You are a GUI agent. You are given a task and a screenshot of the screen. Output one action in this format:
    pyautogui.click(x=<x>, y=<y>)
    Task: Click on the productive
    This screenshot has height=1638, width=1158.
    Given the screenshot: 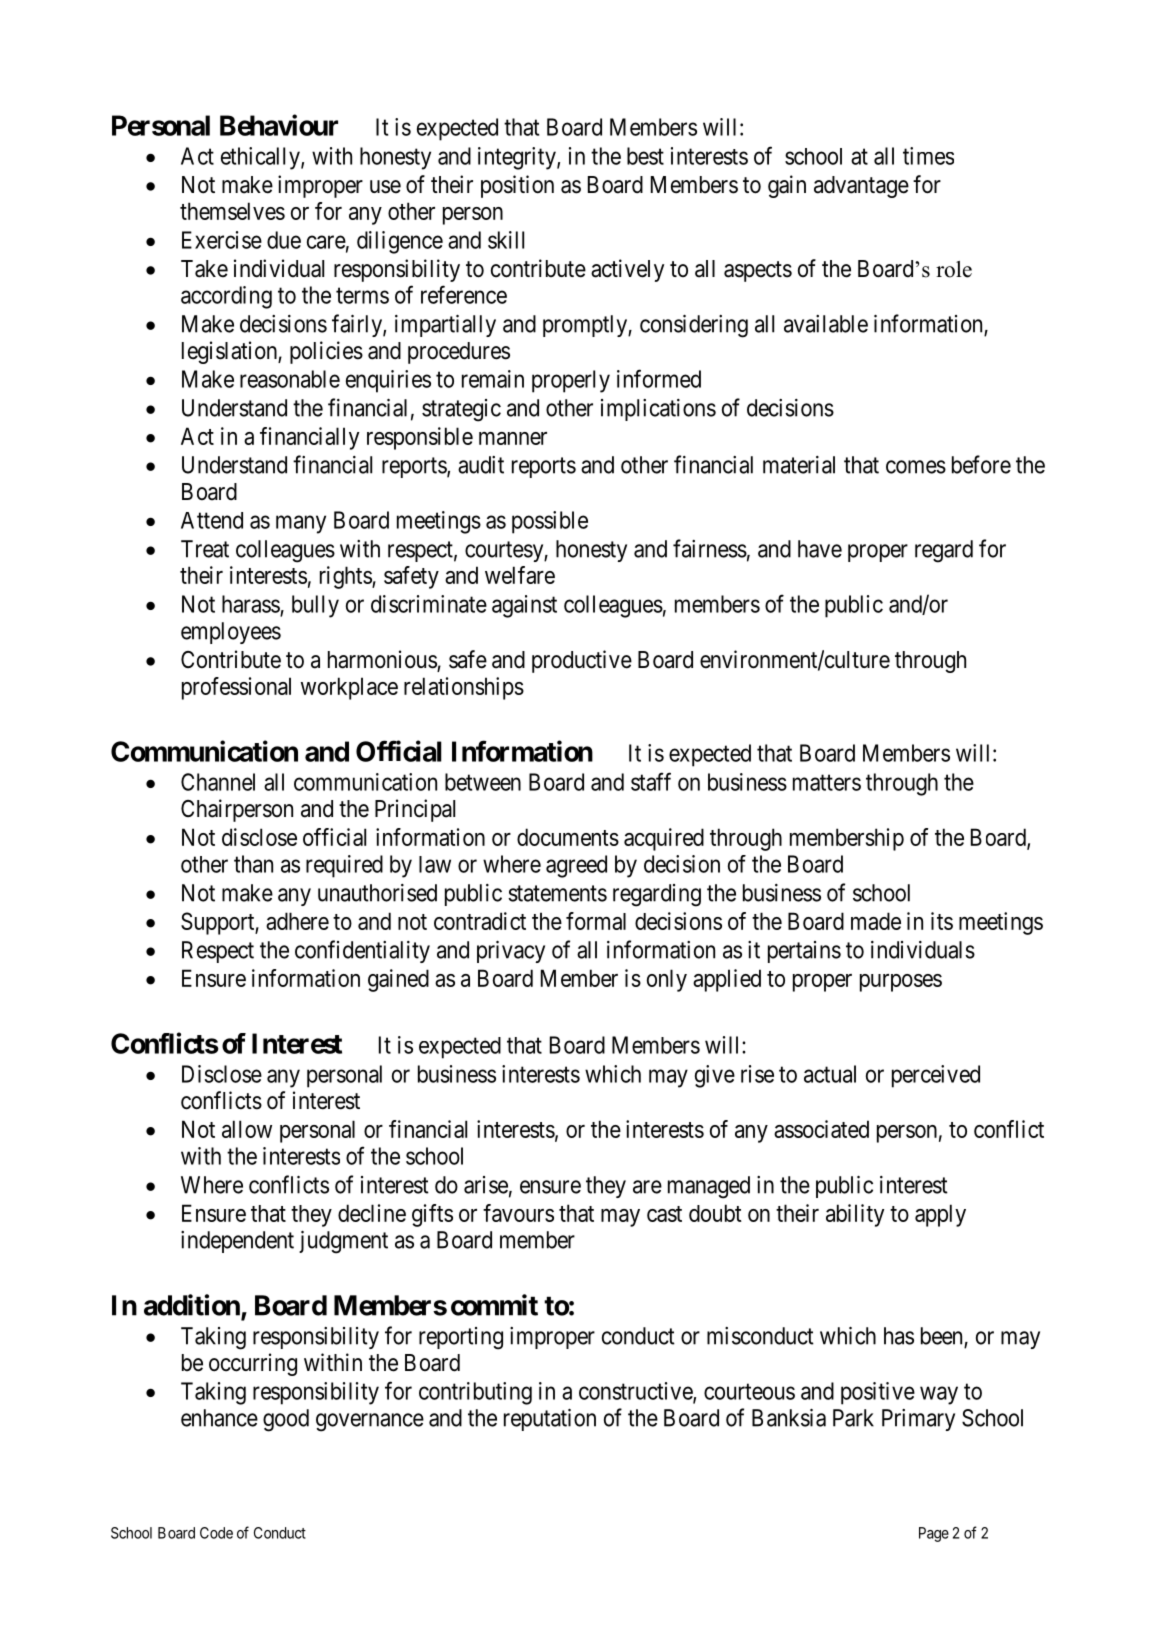 What is the action you would take?
    pyautogui.click(x=582, y=661)
